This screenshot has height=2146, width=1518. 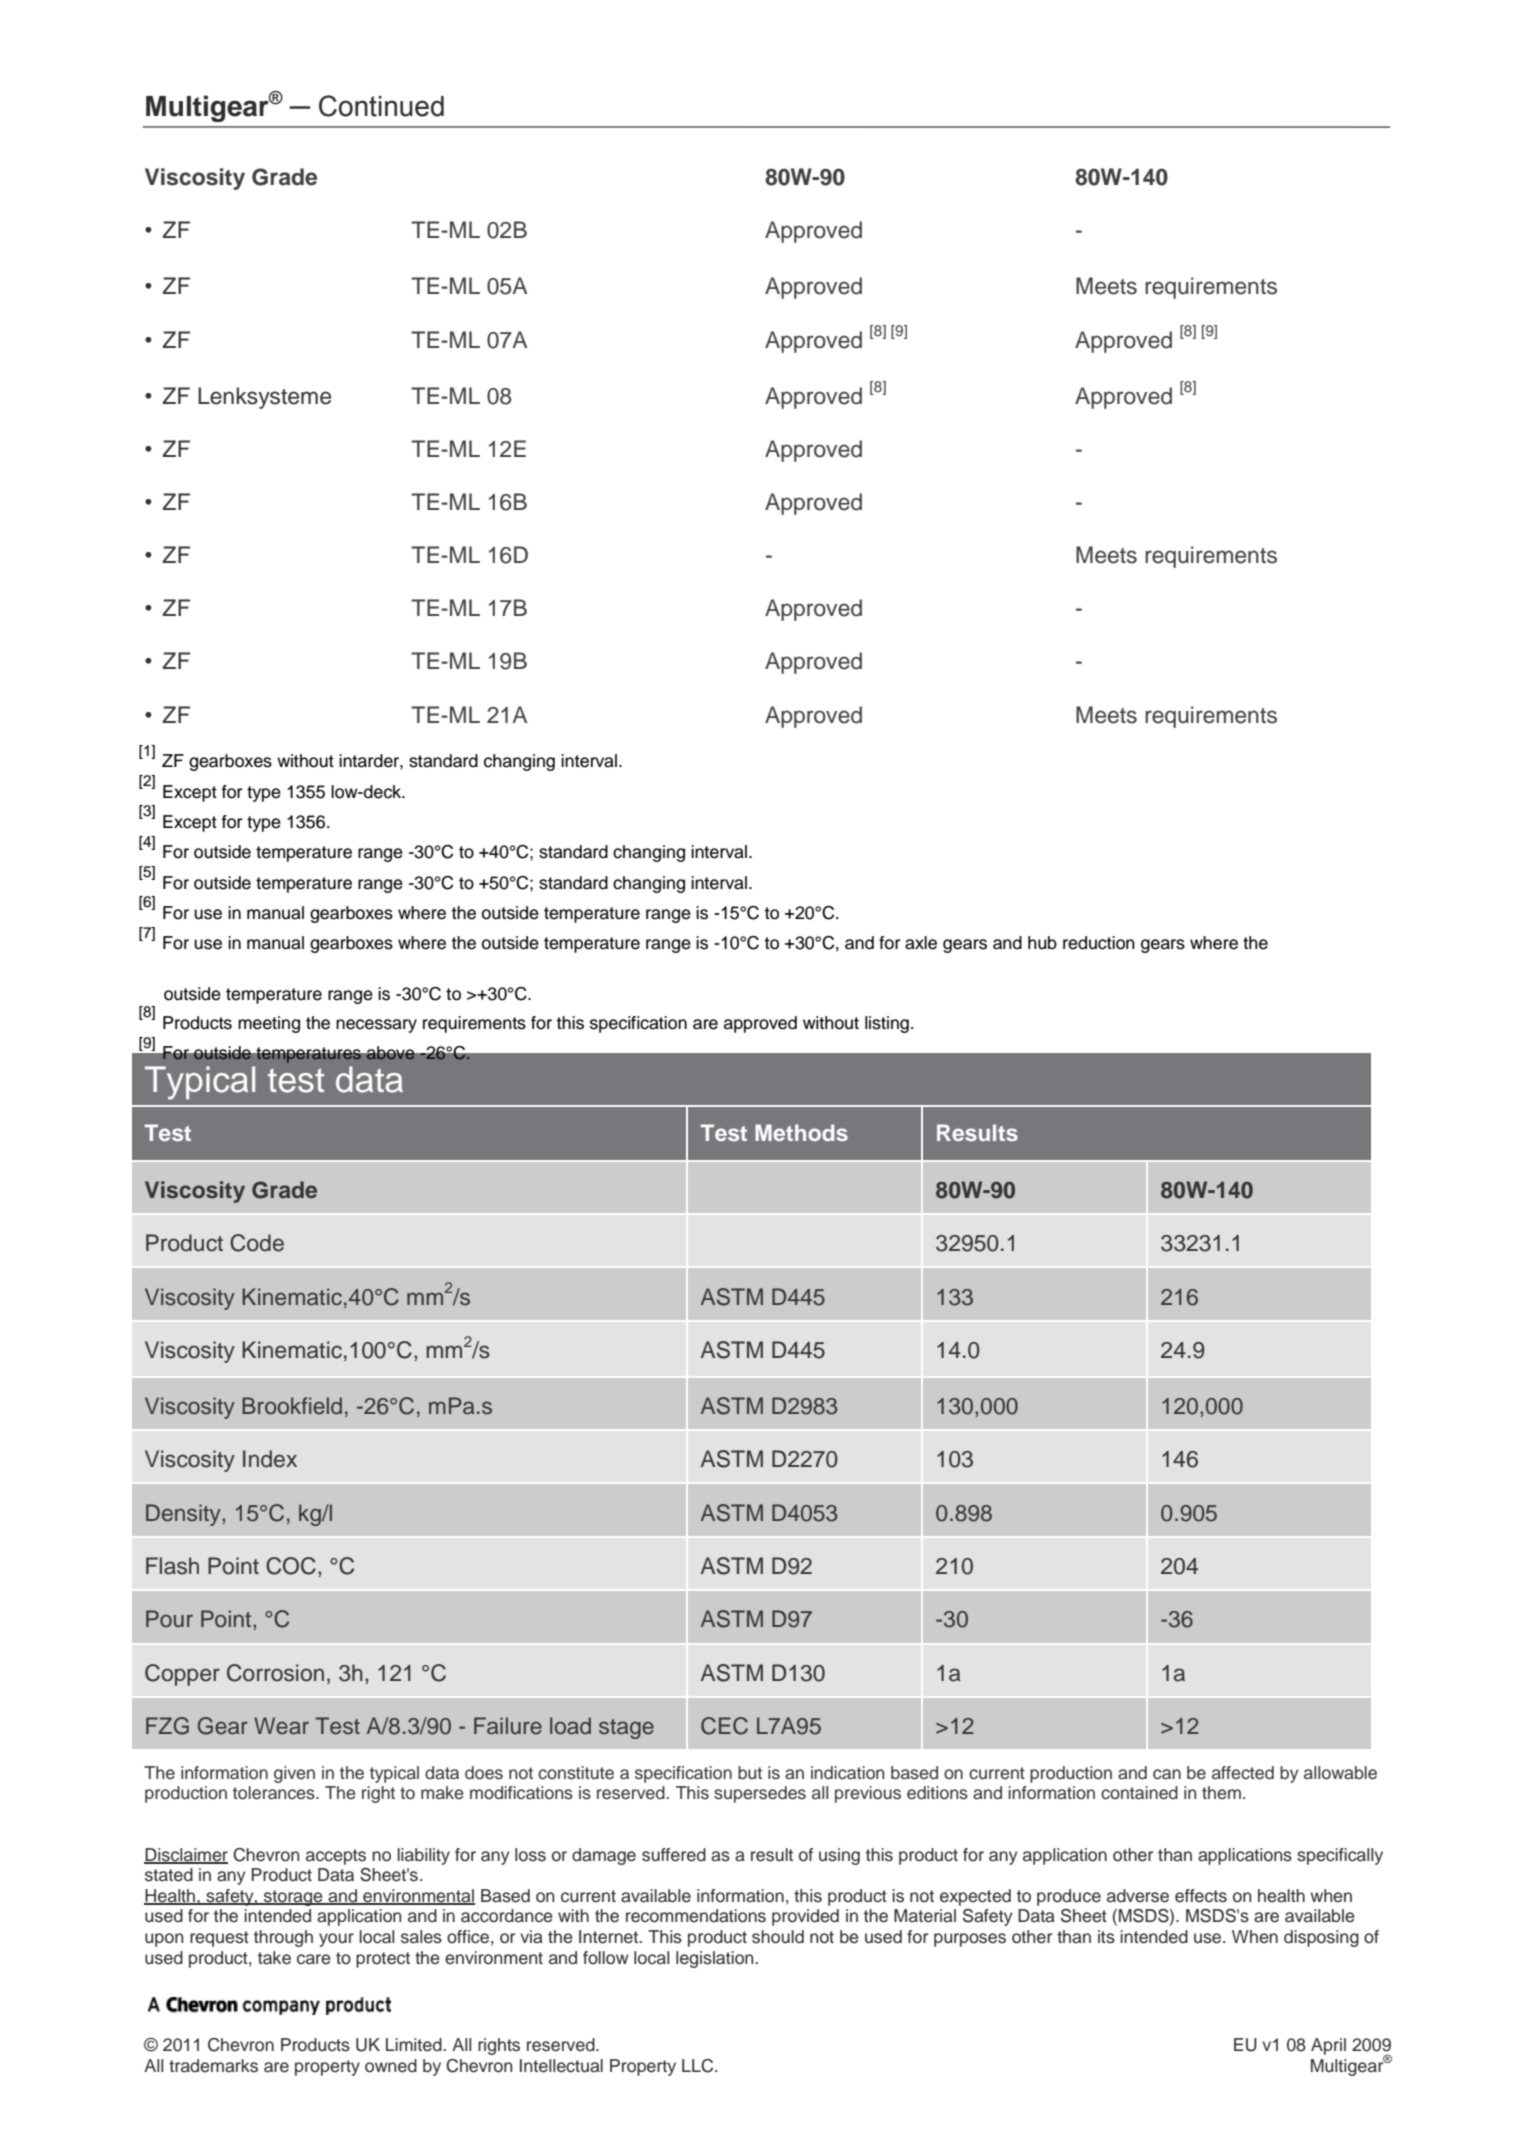 I want to click on legislation, so click(x=714, y=1959).
